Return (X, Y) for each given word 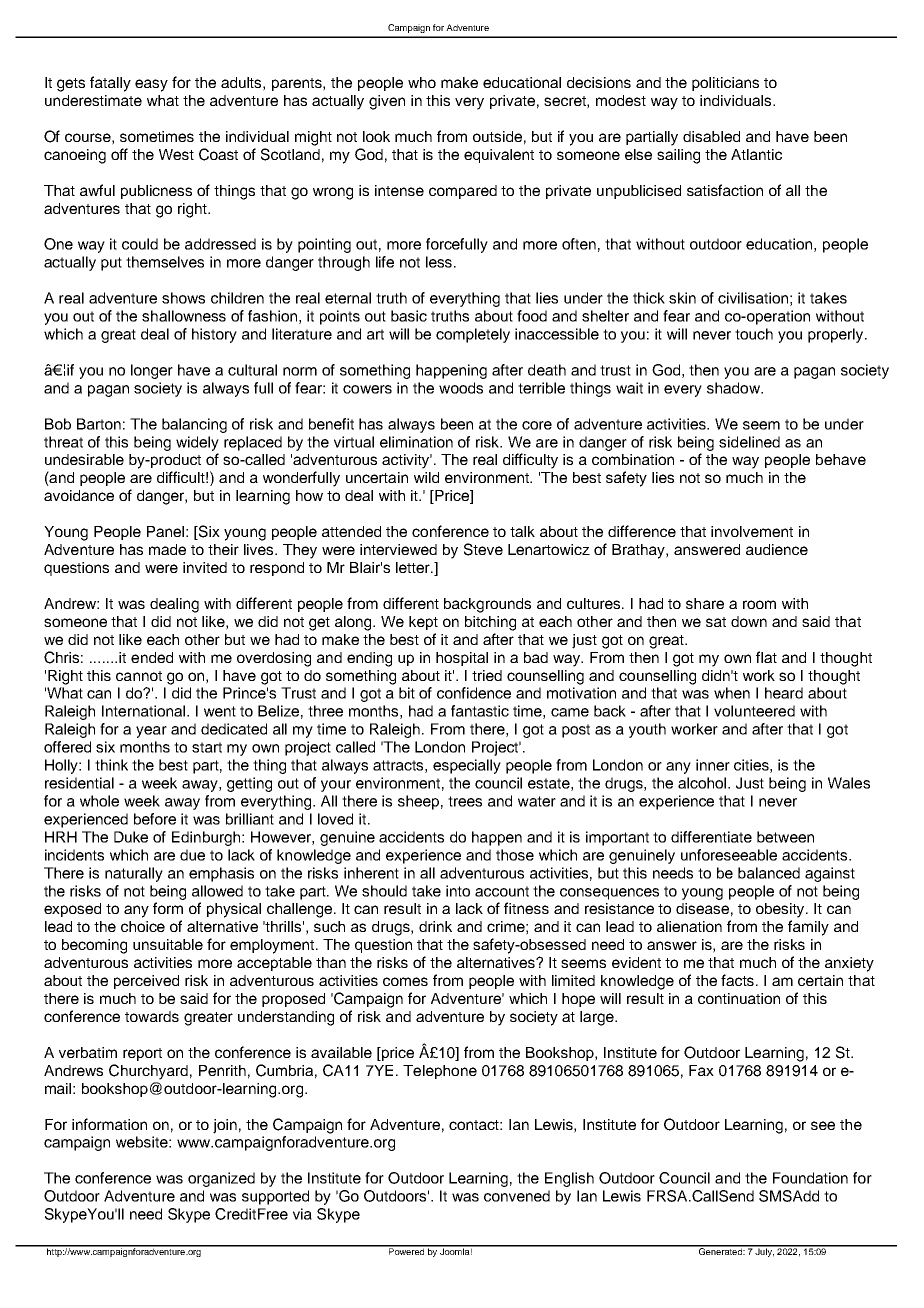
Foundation (810, 1178)
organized (221, 1179)
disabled (711, 136)
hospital (462, 659)
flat (766, 657)
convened (517, 1196)
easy (151, 85)
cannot (139, 676)
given (387, 102)
